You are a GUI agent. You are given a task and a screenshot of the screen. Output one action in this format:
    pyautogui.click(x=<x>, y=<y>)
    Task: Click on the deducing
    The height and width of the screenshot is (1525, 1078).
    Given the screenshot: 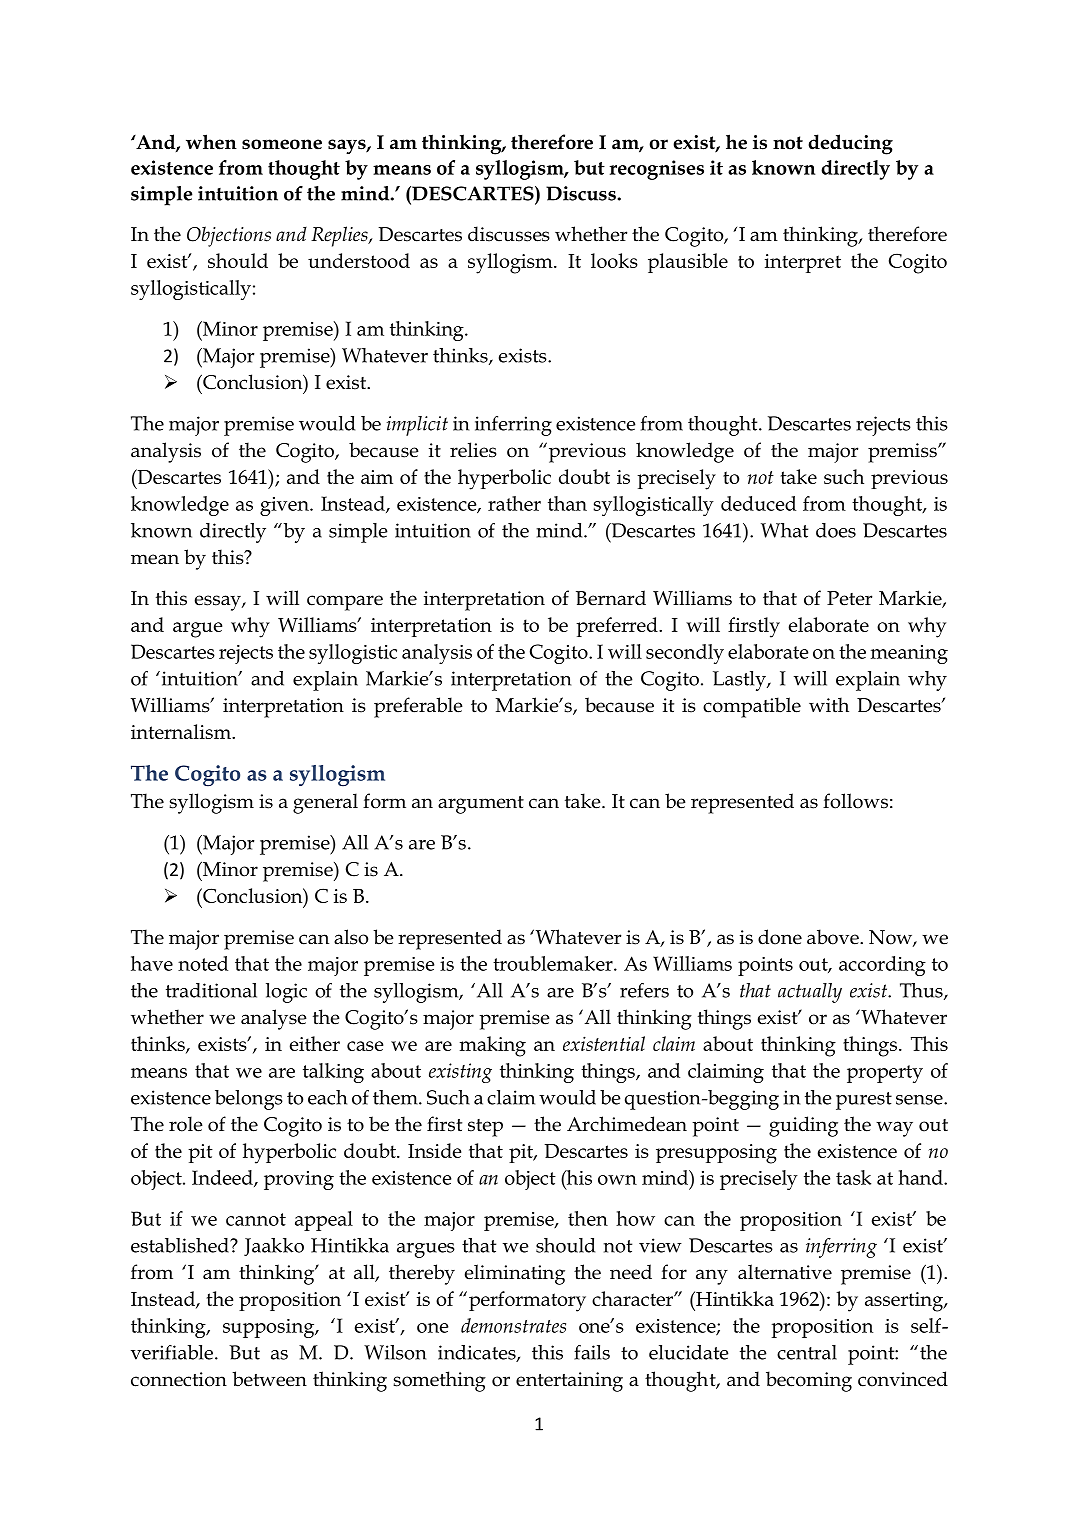 What is the action you would take?
    pyautogui.click(x=850, y=144)
